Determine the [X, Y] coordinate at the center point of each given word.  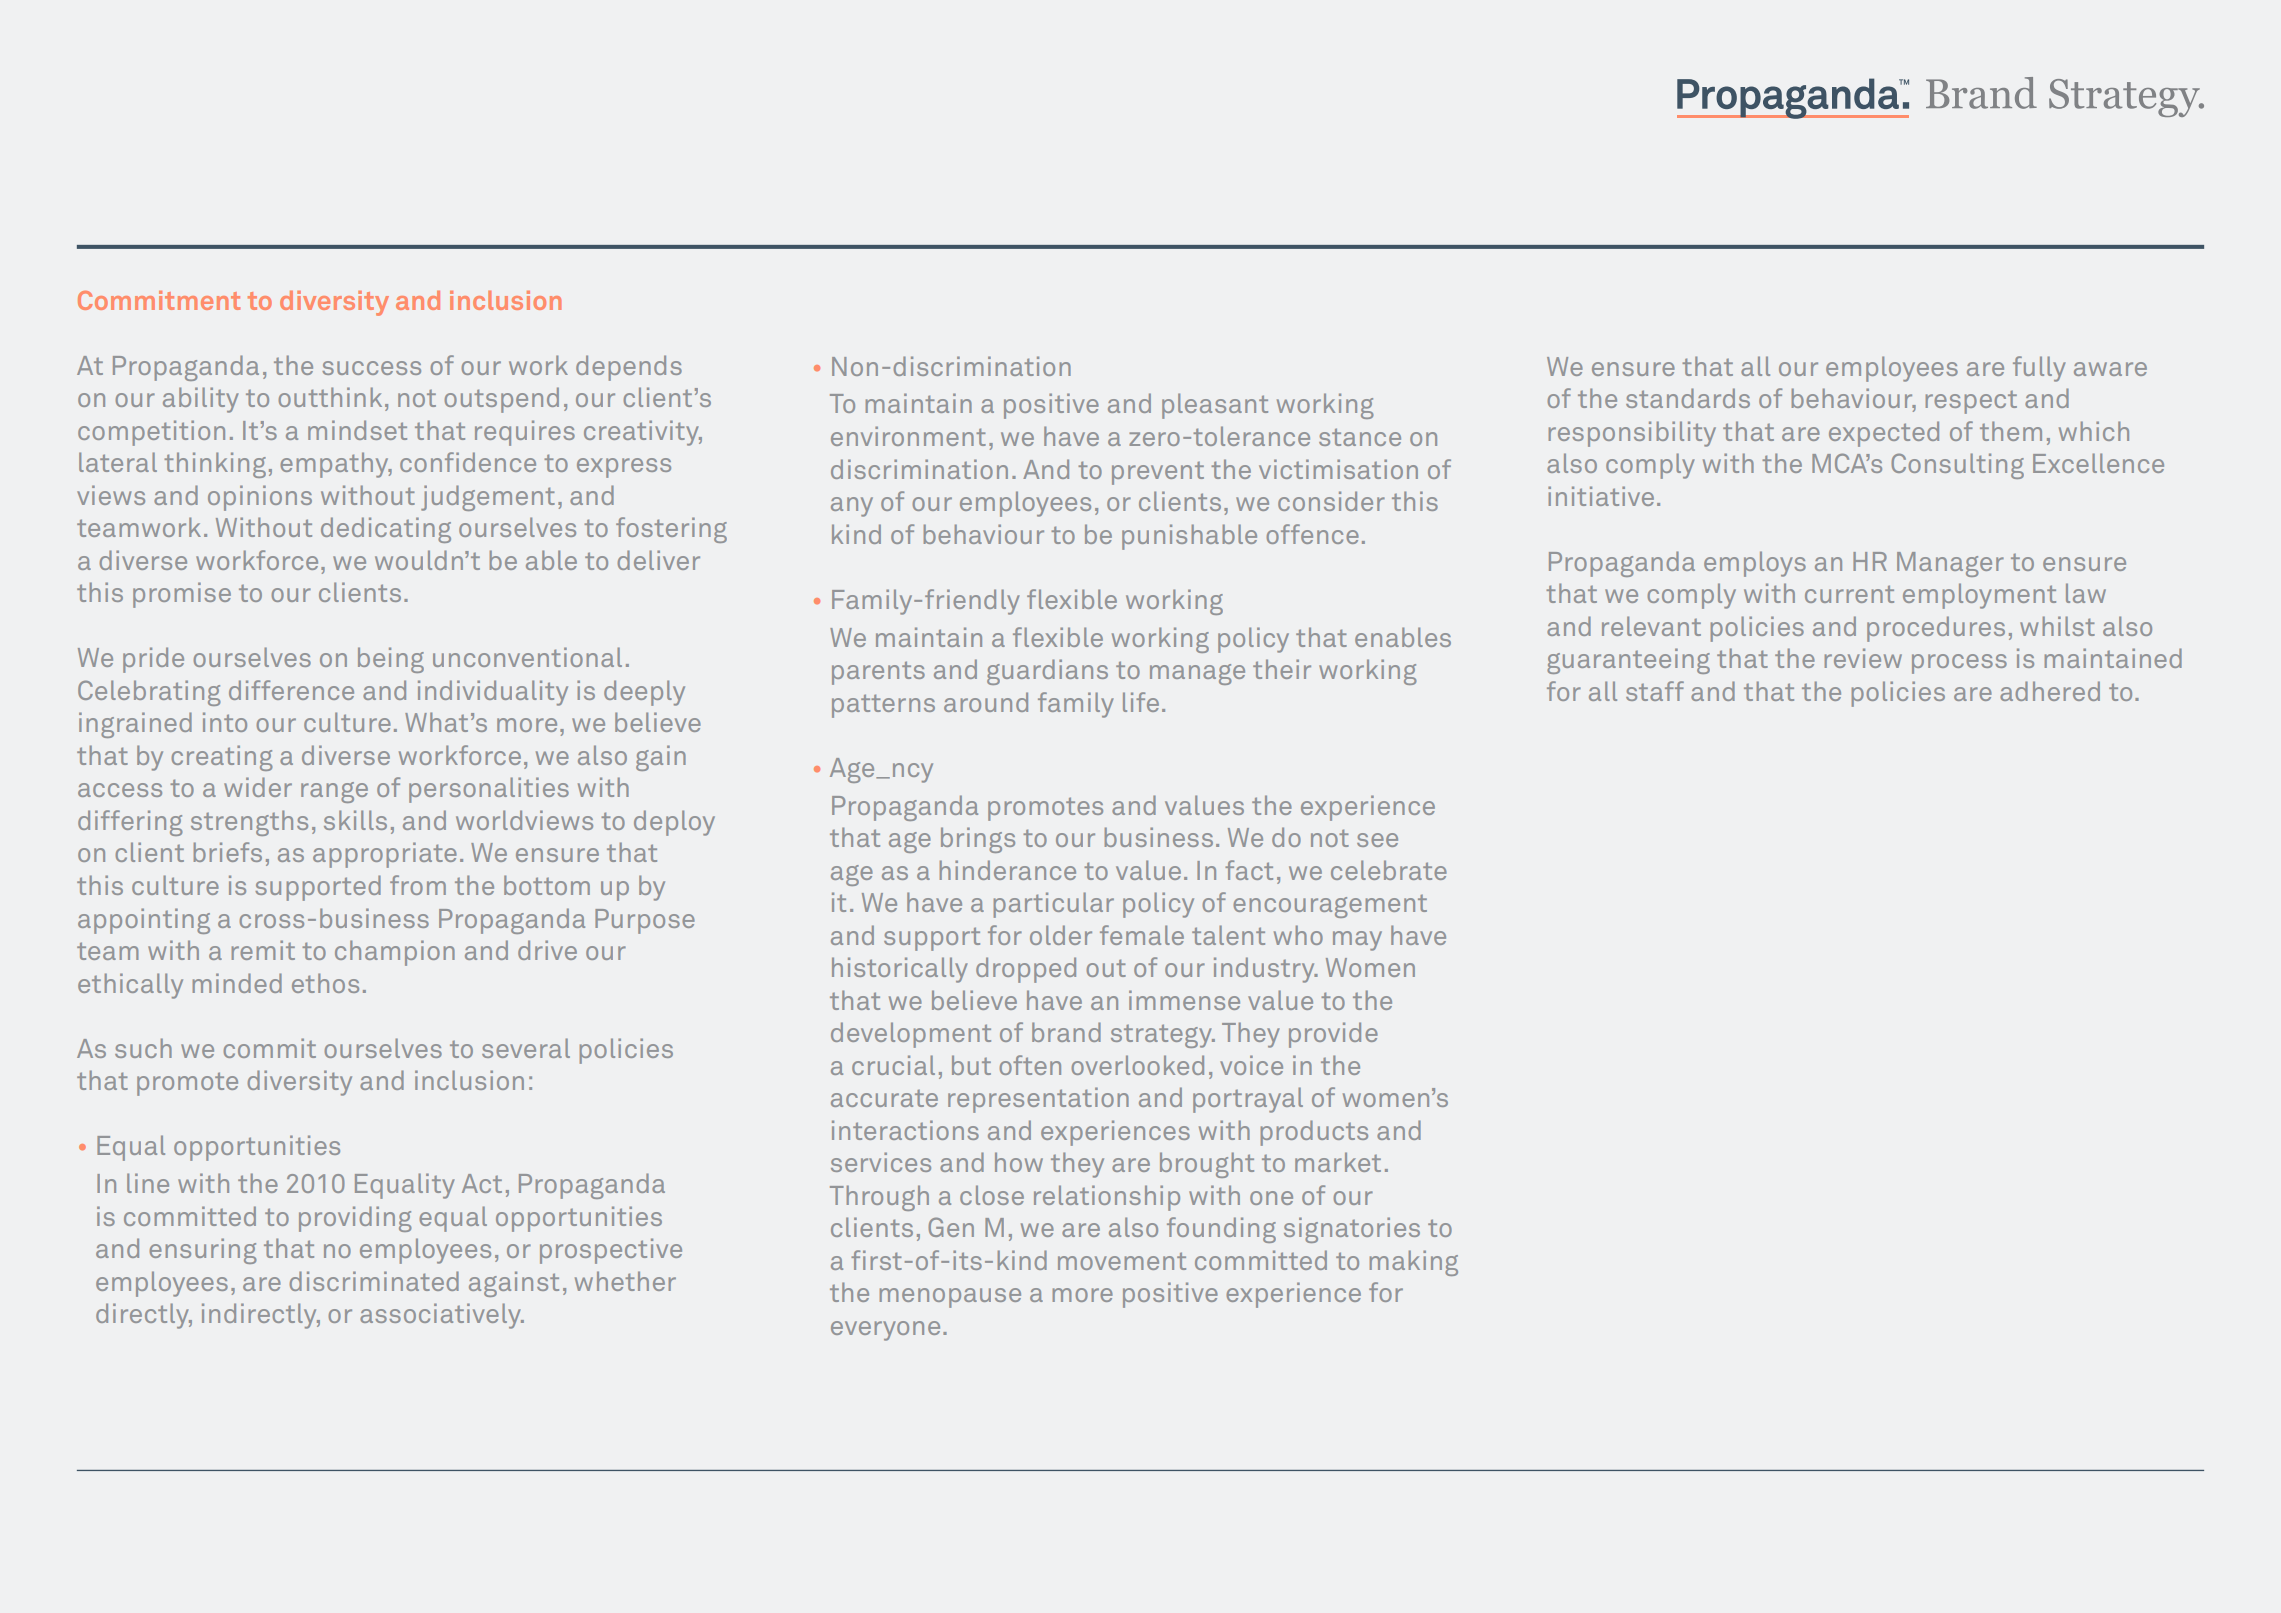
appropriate [385, 855]
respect [1971, 402]
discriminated [374, 1281]
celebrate [1389, 870]
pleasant [1215, 406]
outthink [330, 397]
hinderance [1008, 870]
